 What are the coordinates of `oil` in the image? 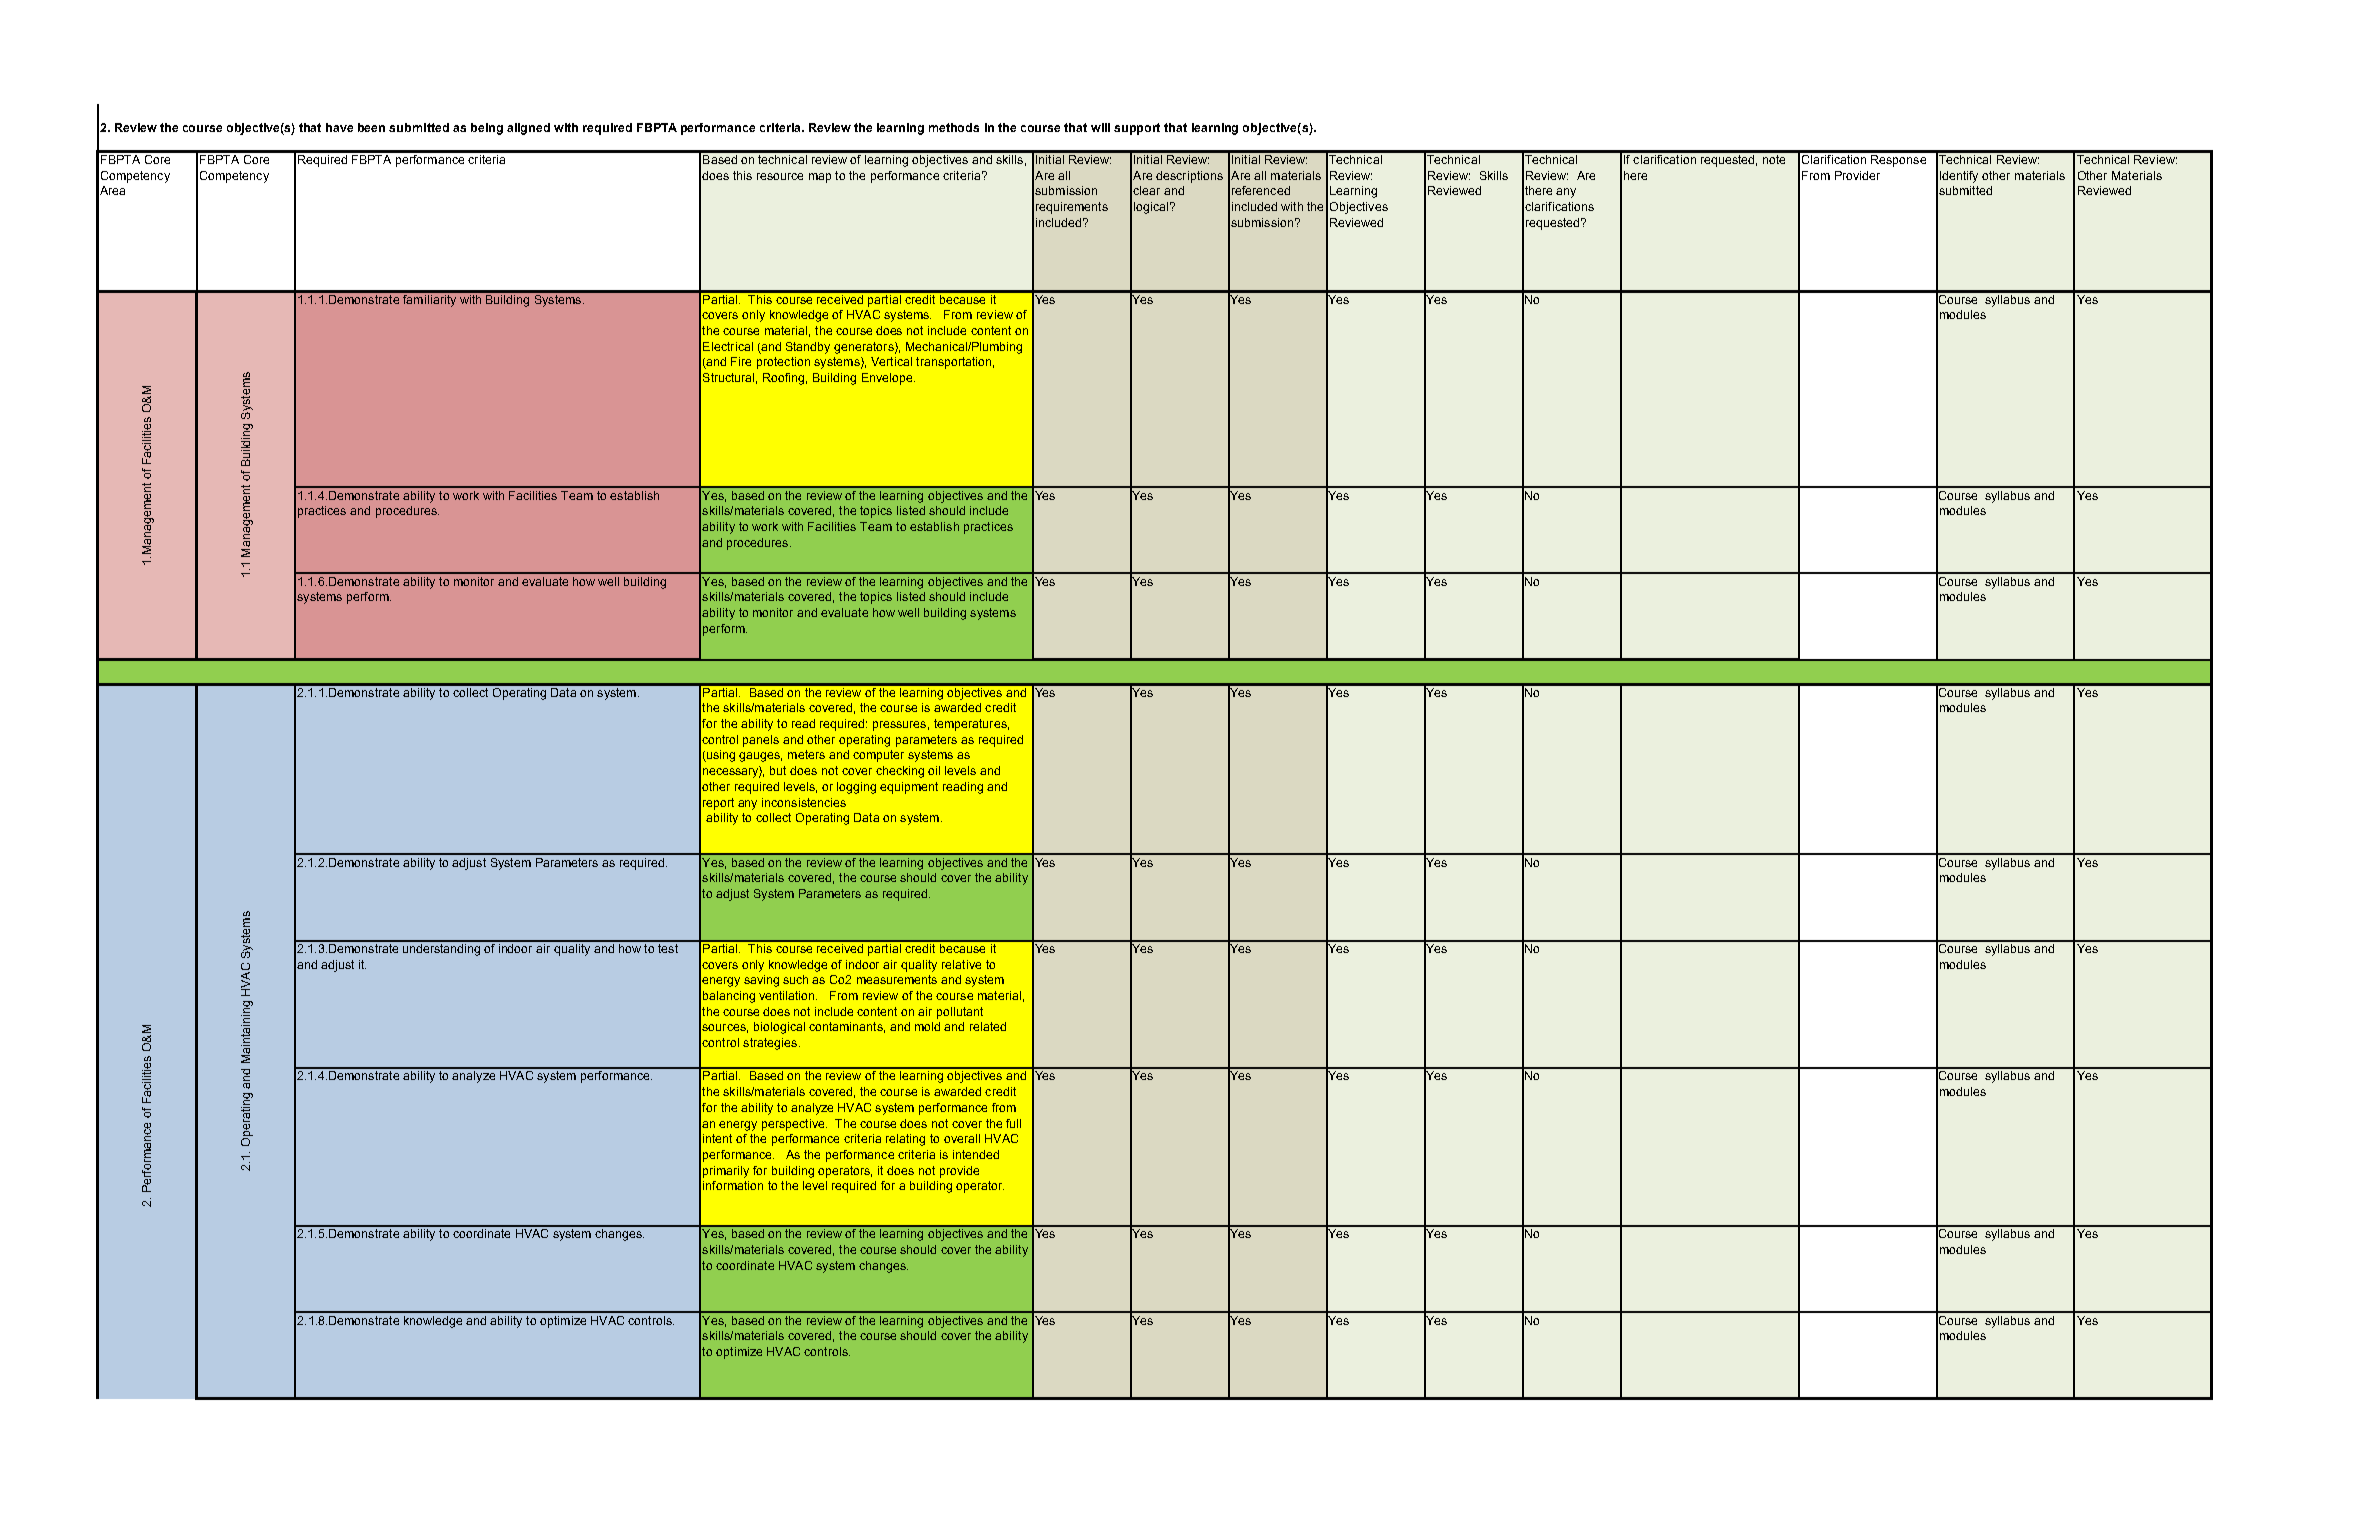 It's located at (934, 770).
